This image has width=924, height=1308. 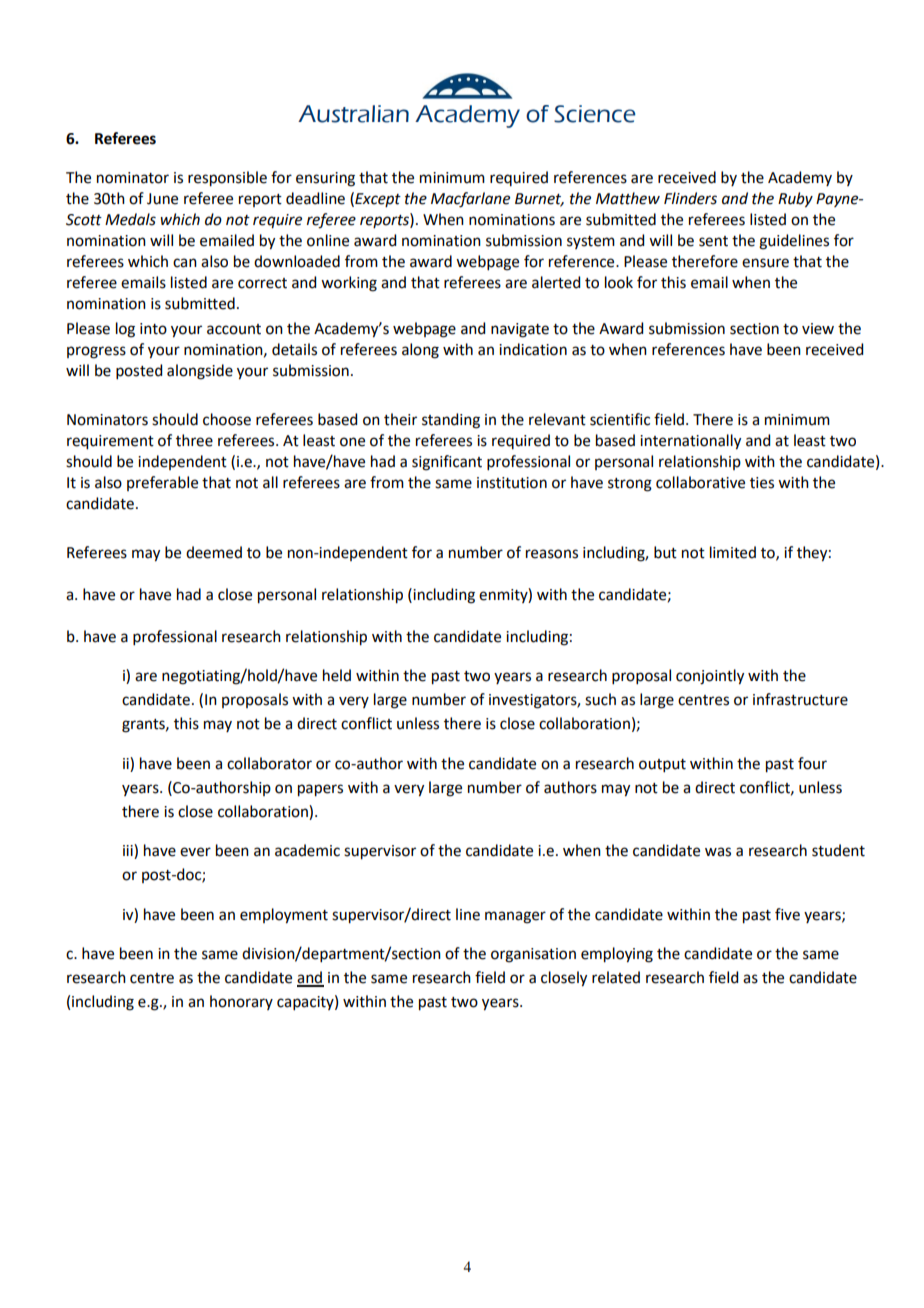 I want to click on deemed, so click(x=214, y=552).
